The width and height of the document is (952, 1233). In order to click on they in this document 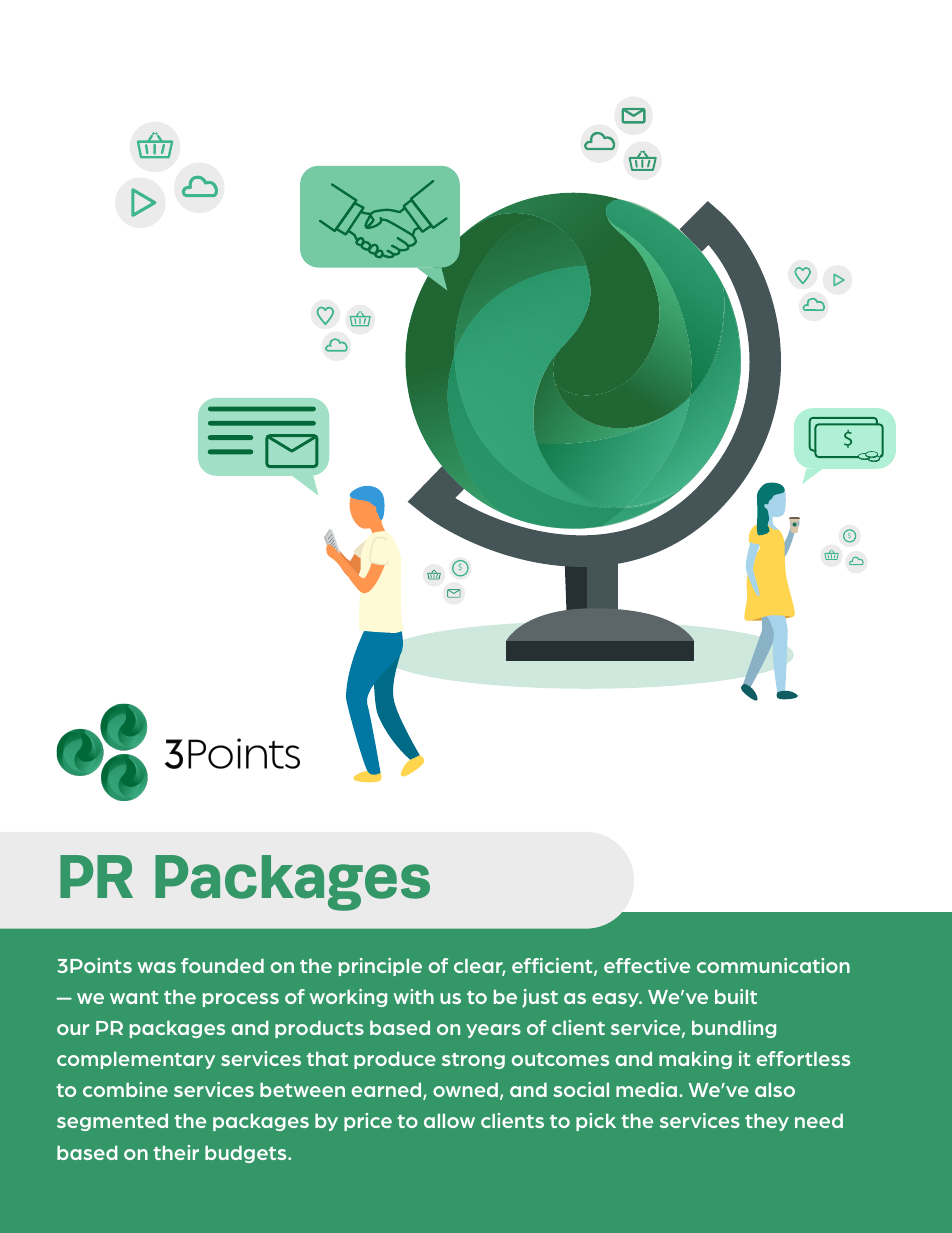, I will do `click(767, 1122)`.
